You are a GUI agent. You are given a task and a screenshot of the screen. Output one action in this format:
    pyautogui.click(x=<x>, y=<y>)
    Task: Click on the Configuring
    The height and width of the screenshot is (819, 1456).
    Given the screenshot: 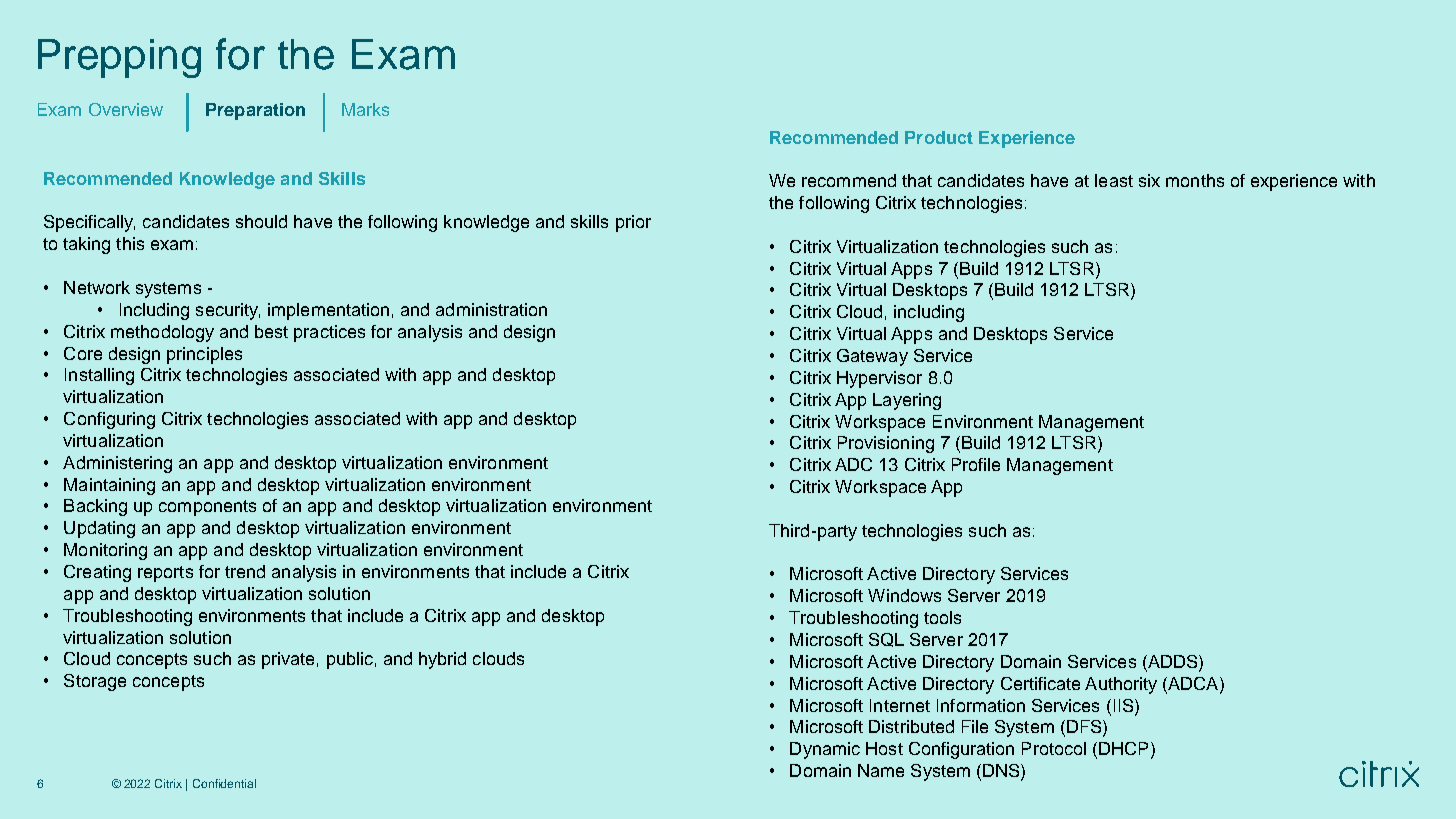 What is the action you would take?
    pyautogui.click(x=109, y=420)
